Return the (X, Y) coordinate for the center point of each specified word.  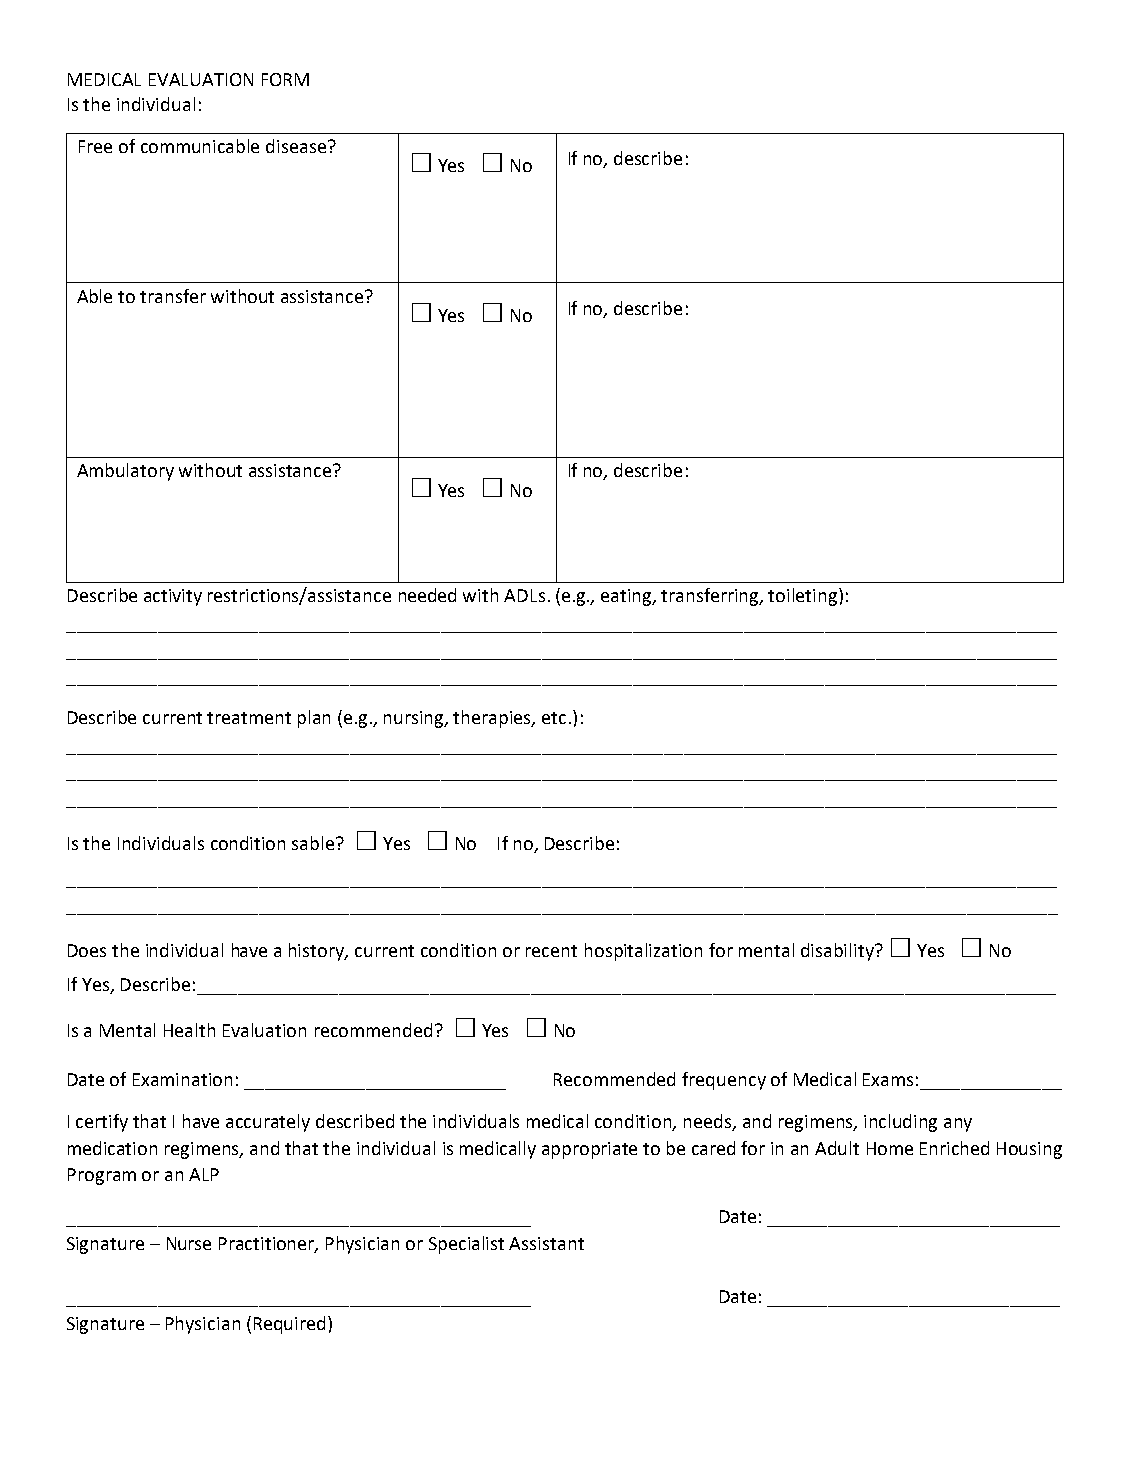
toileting (804, 597)
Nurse (189, 1243)
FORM (285, 79)
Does (87, 950)
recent (551, 951)
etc (554, 718)
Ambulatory (125, 472)
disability (838, 952)
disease (296, 146)
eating (627, 597)
